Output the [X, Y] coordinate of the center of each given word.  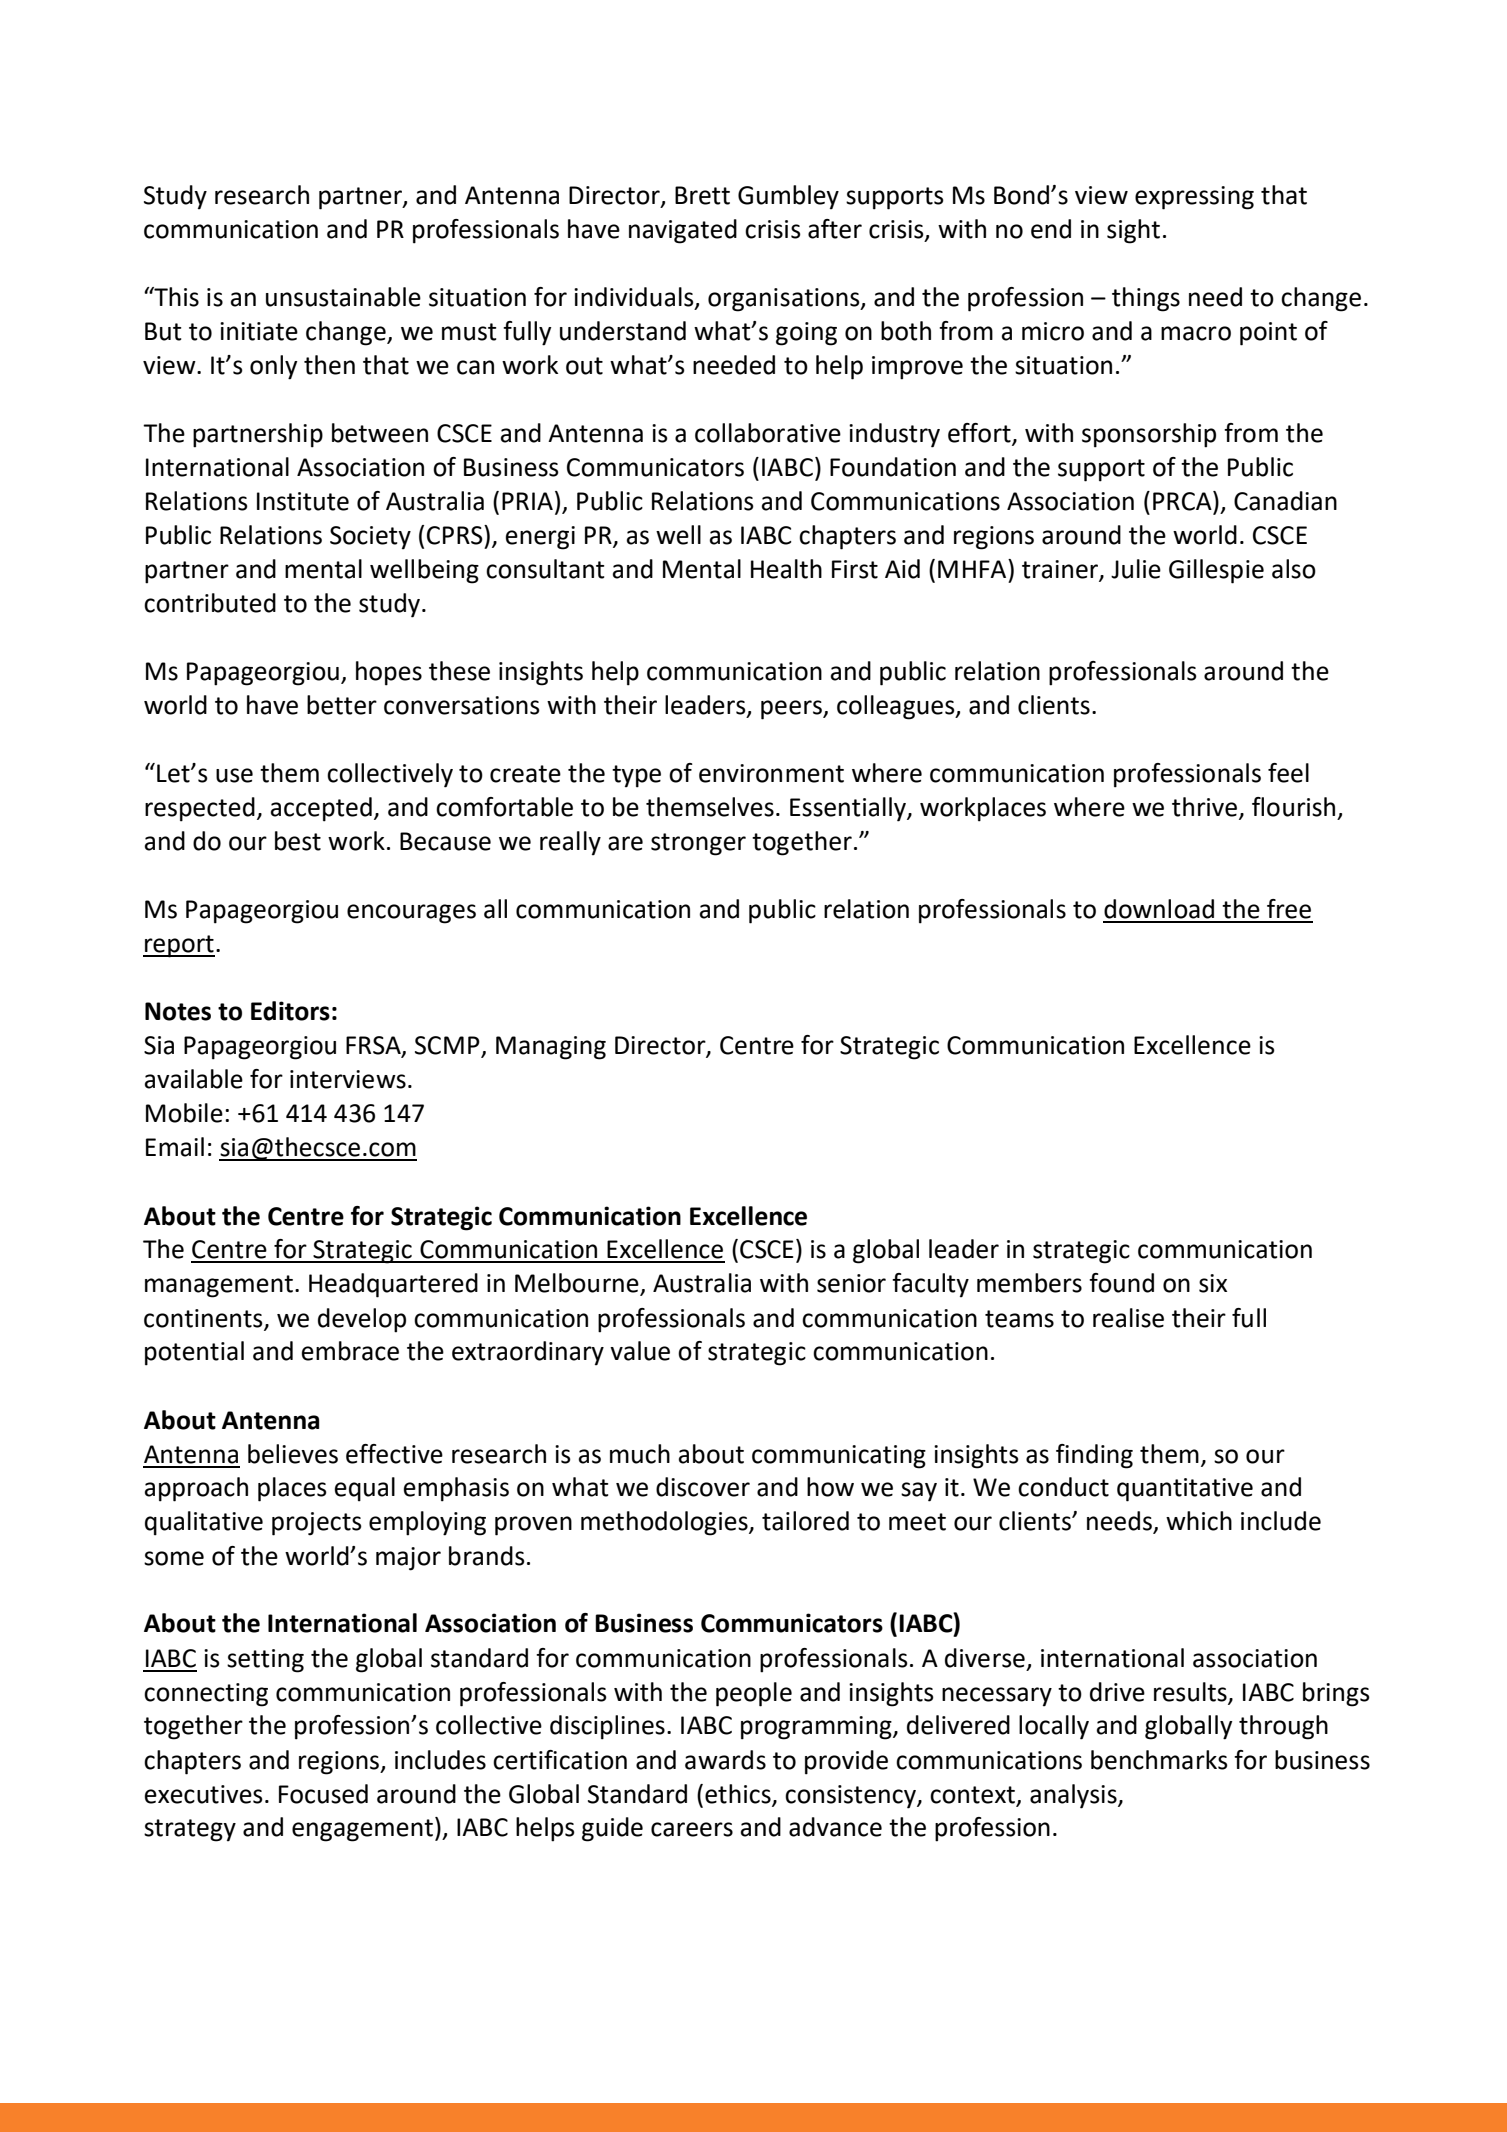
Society [370, 538]
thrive [1204, 807]
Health [786, 569]
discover [703, 1487]
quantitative [1185, 1490]
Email [175, 1147]
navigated [683, 231]
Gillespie [1216, 571]
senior [851, 1283]
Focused [323, 1794]
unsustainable [343, 297]
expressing [1194, 198]
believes [293, 1454]
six [1213, 1283]
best [298, 841]
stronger [698, 844]
